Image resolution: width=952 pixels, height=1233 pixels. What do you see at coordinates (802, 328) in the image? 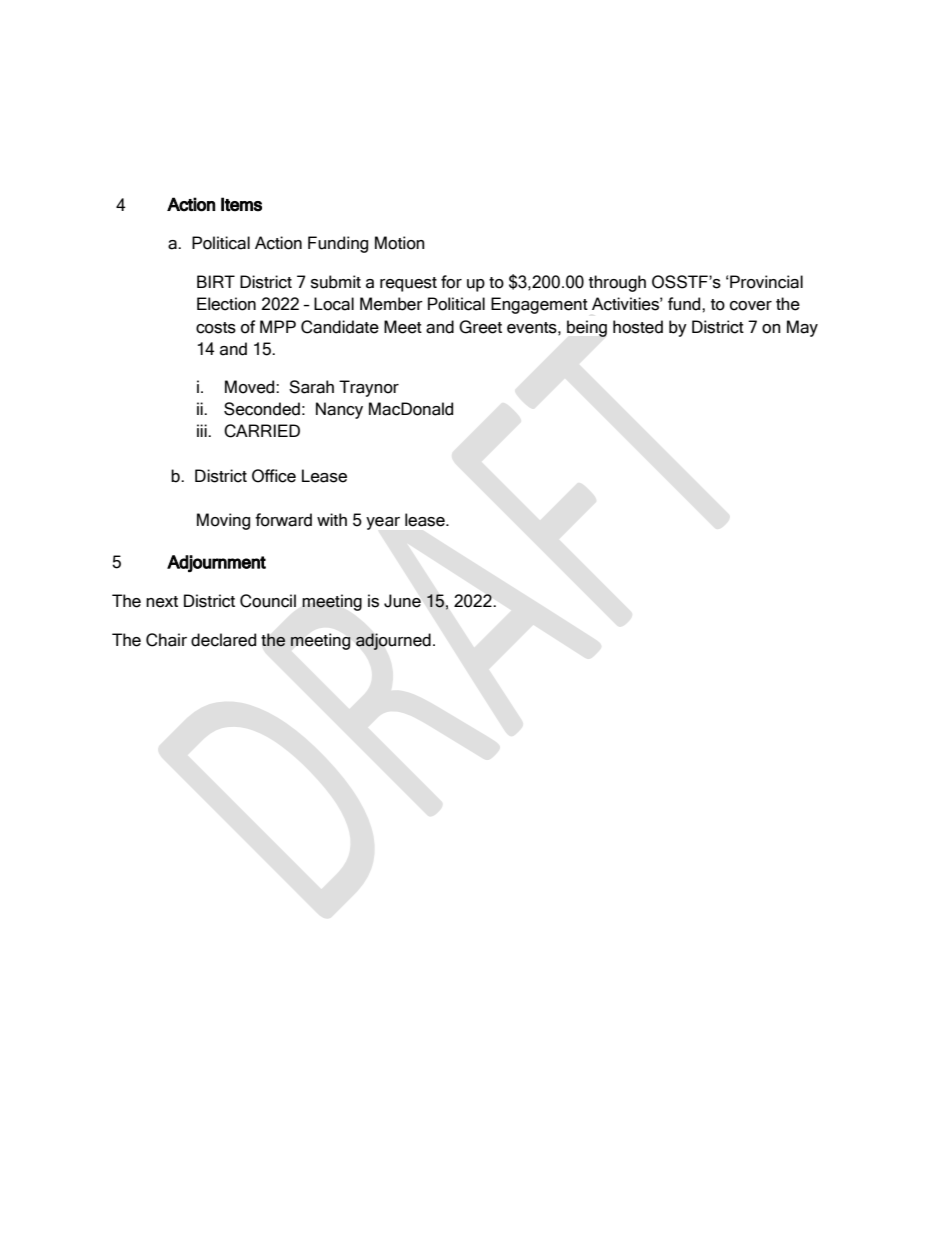
I see `May` at bounding box center [802, 328].
